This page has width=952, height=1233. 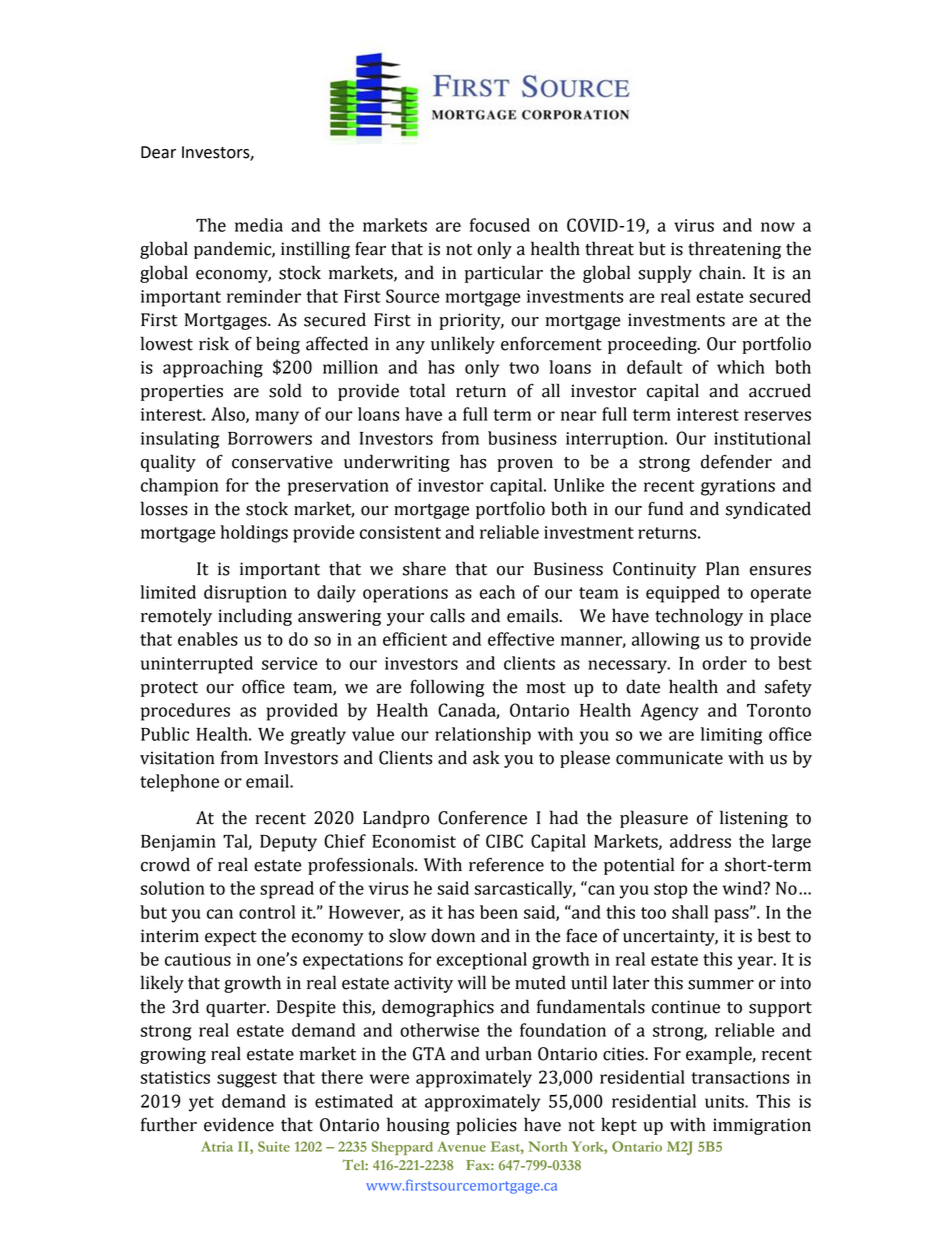 What do you see at coordinates (778, 227) in the page?
I see `now` at bounding box center [778, 227].
